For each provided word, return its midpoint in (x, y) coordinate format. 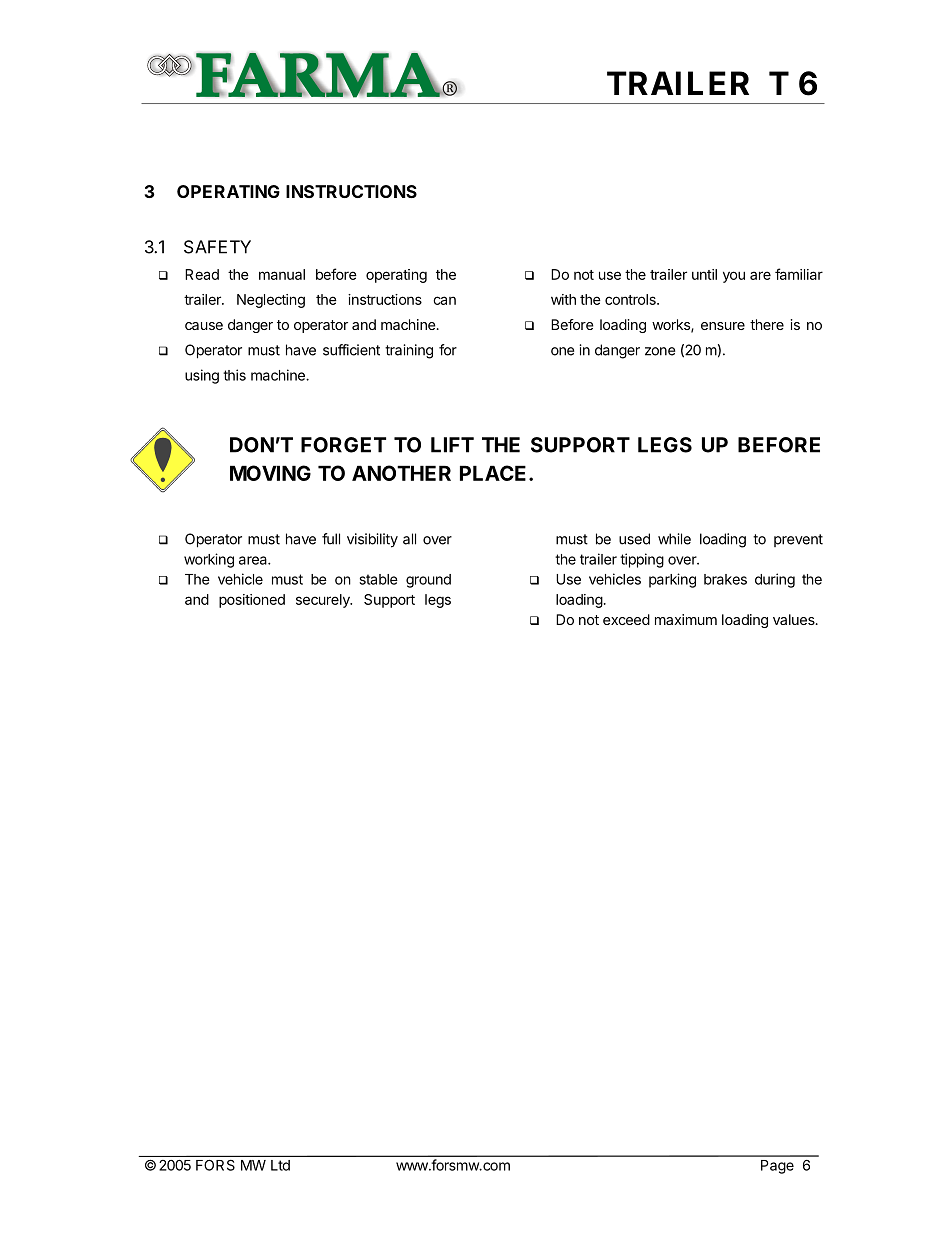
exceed (626, 619)
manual (282, 274)
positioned (252, 601)
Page (777, 1167)
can (444, 300)
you (734, 277)
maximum (686, 619)
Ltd (280, 1165)
